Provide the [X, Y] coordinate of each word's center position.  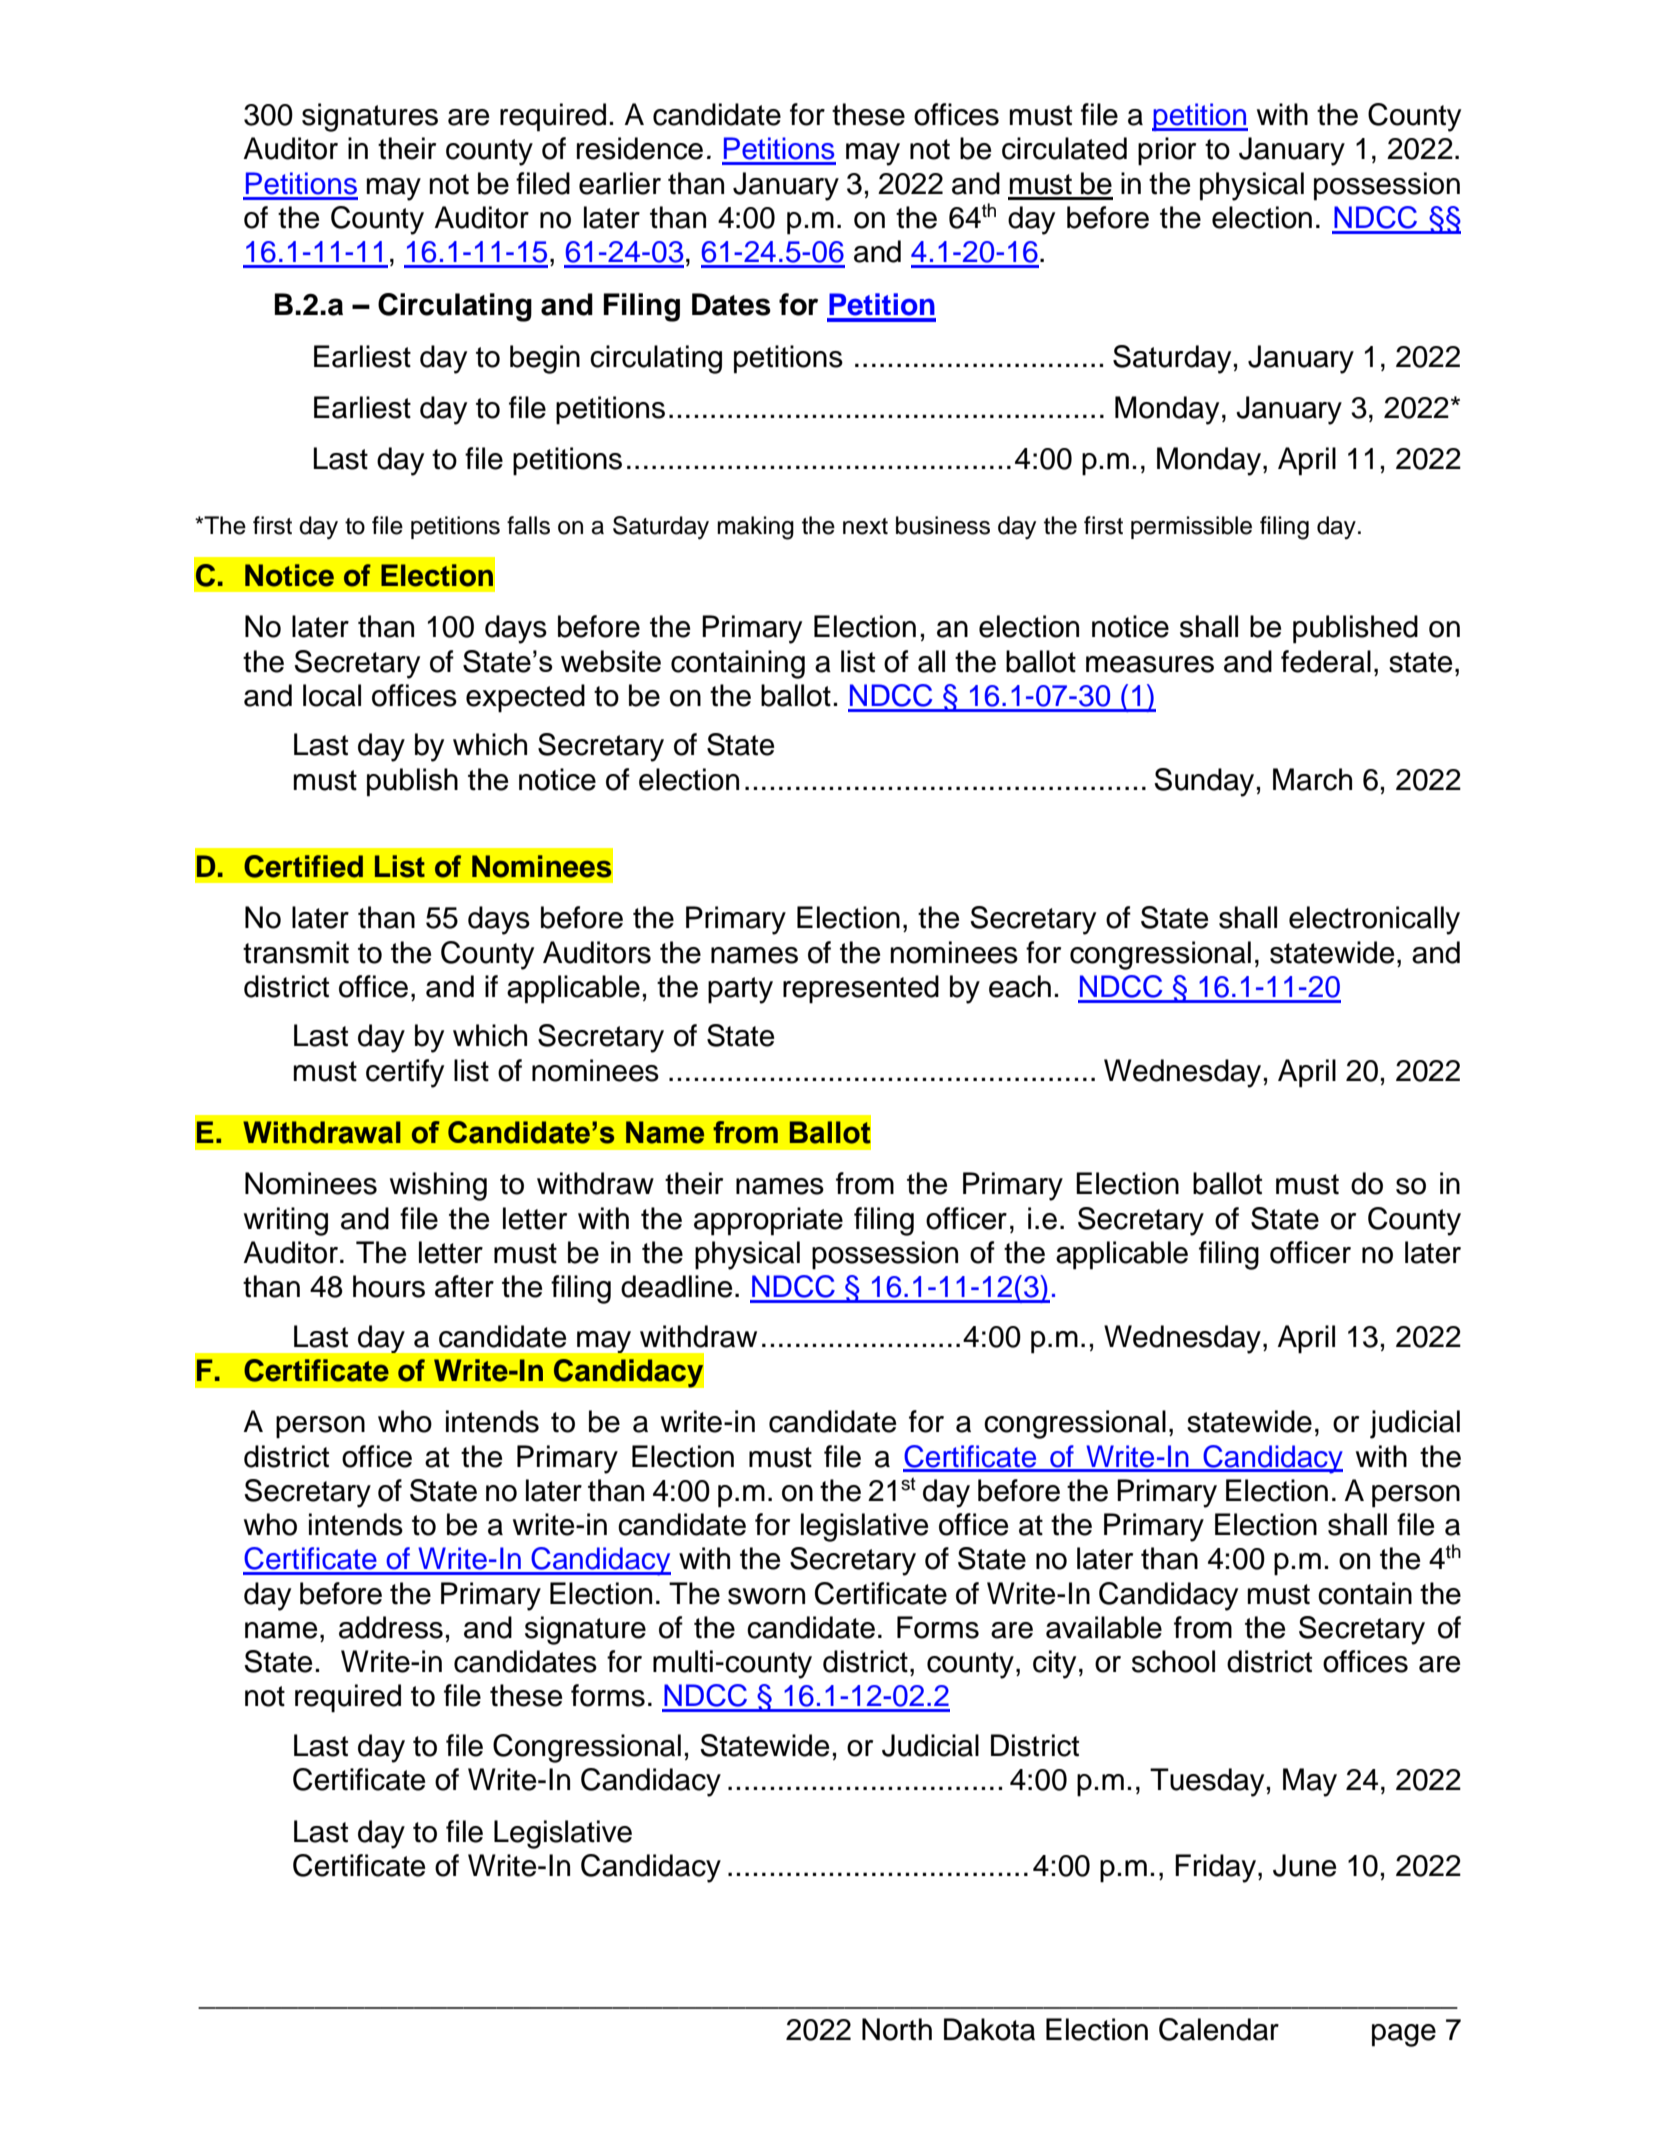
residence [640, 148]
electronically [1374, 920]
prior [1167, 151]
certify [405, 1073]
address [391, 1627]
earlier [620, 183]
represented [861, 989]
